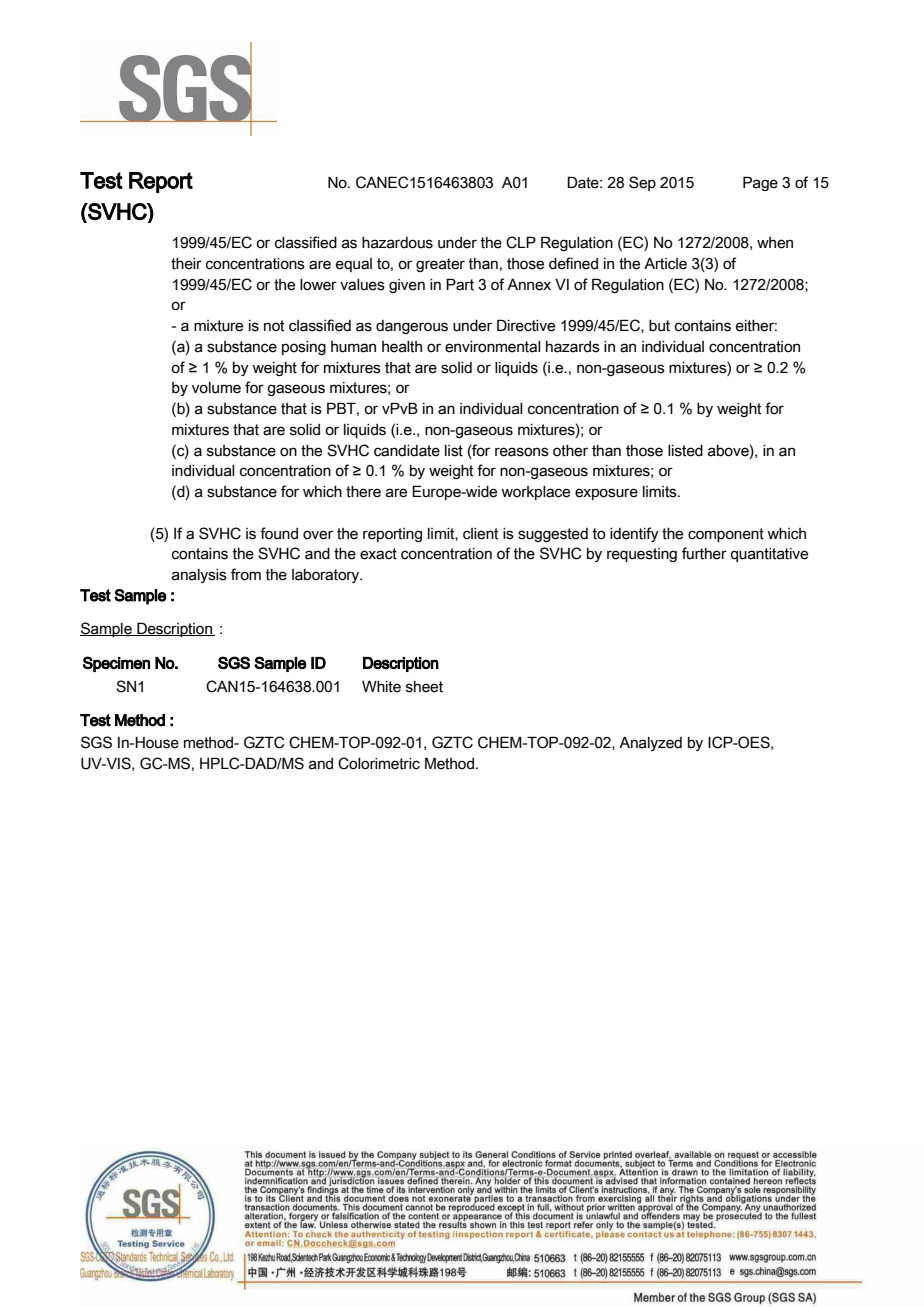 The height and width of the screenshot is (1307, 924). What do you see at coordinates (522, 452) in the screenshot?
I see `reasons` at bounding box center [522, 452].
